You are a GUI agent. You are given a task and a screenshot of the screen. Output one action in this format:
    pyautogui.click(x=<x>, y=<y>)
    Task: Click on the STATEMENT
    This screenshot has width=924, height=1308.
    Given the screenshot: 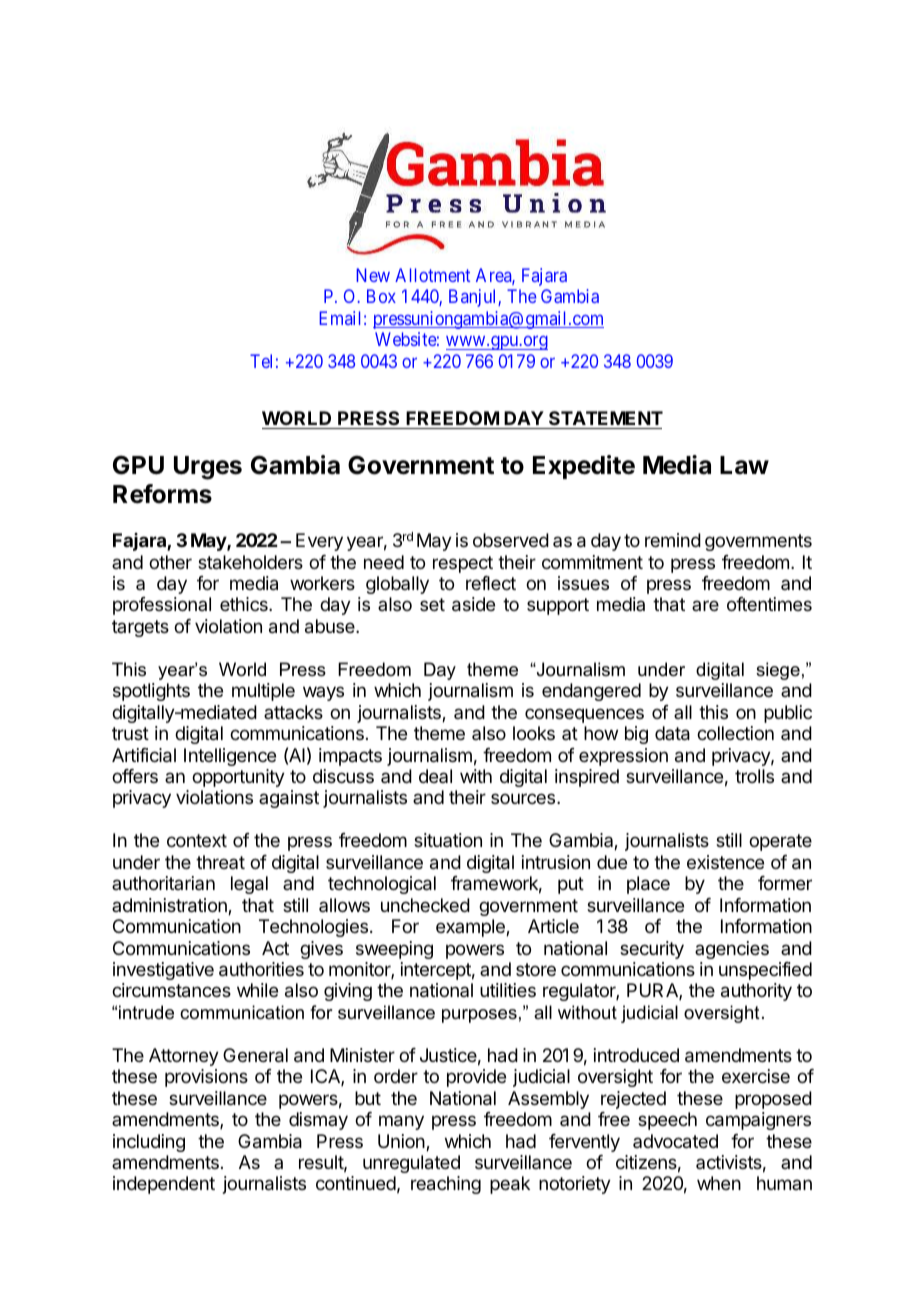 What is the action you would take?
    pyautogui.click(x=606, y=418)
